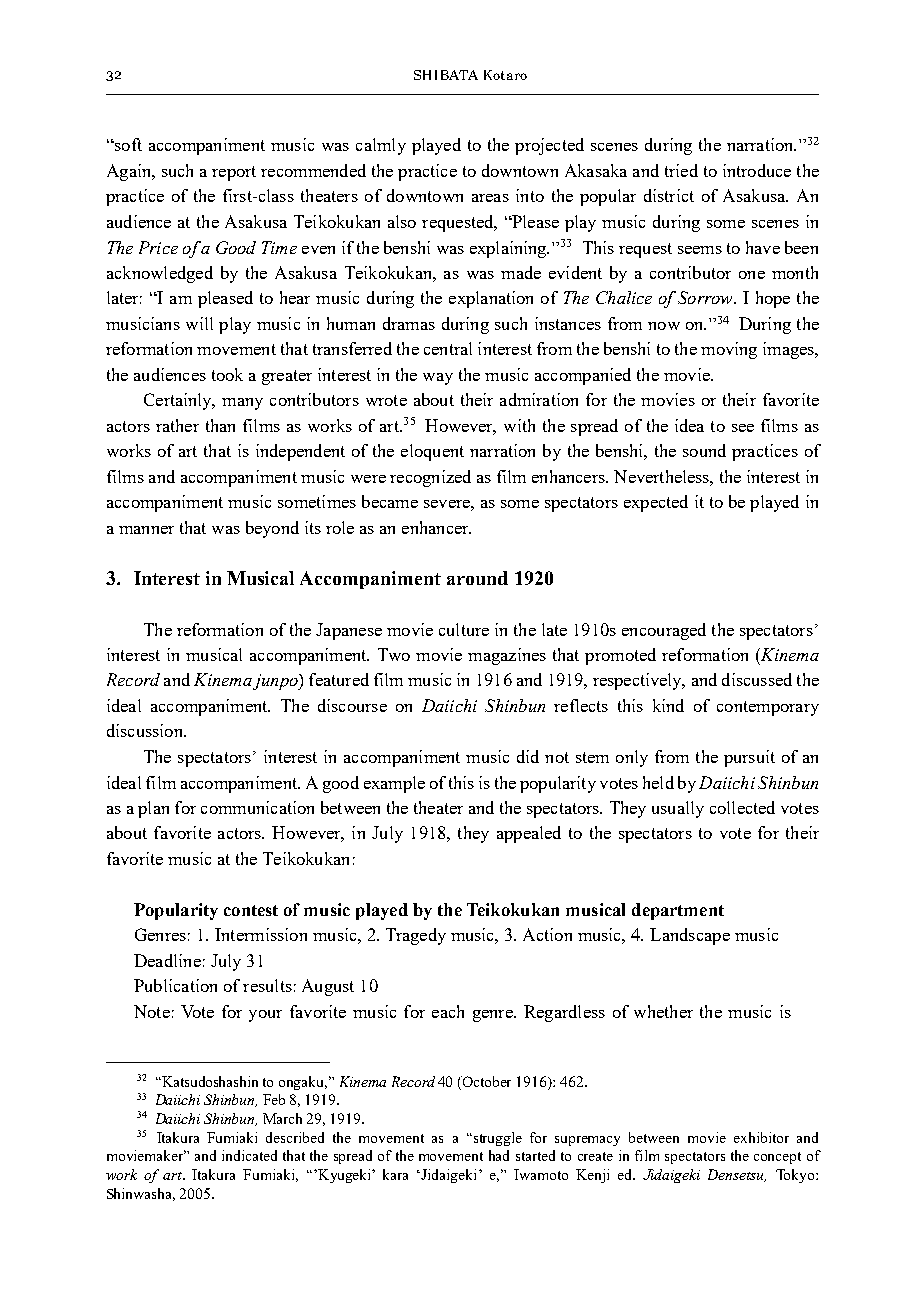 Image resolution: width=924 pixels, height=1308 pixels. Describe the element at coordinates (757, 170) in the screenshot. I see `introduce` at that location.
